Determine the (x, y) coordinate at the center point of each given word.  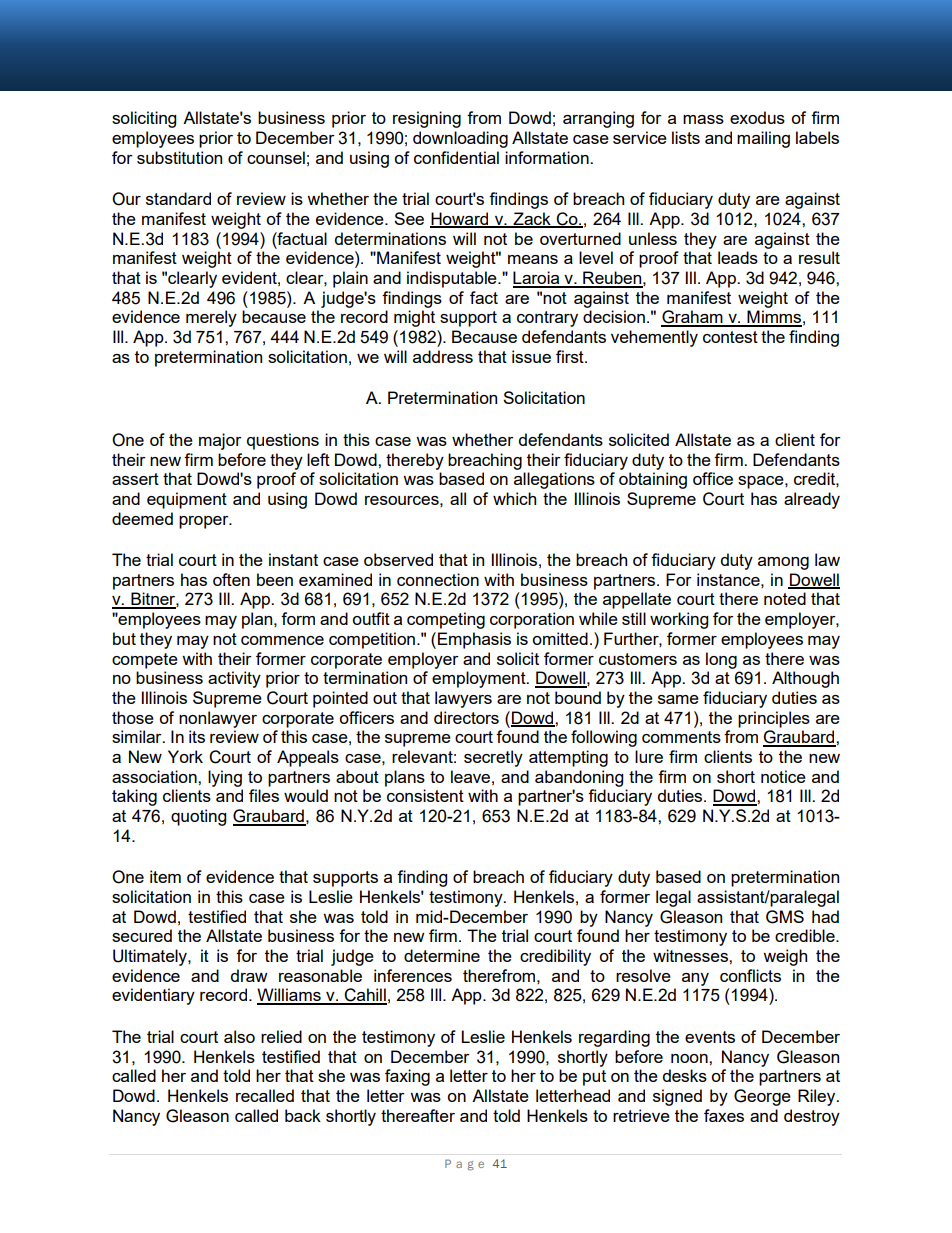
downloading (460, 139)
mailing (763, 139)
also (239, 1036)
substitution (179, 157)
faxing (407, 1077)
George (762, 1097)
